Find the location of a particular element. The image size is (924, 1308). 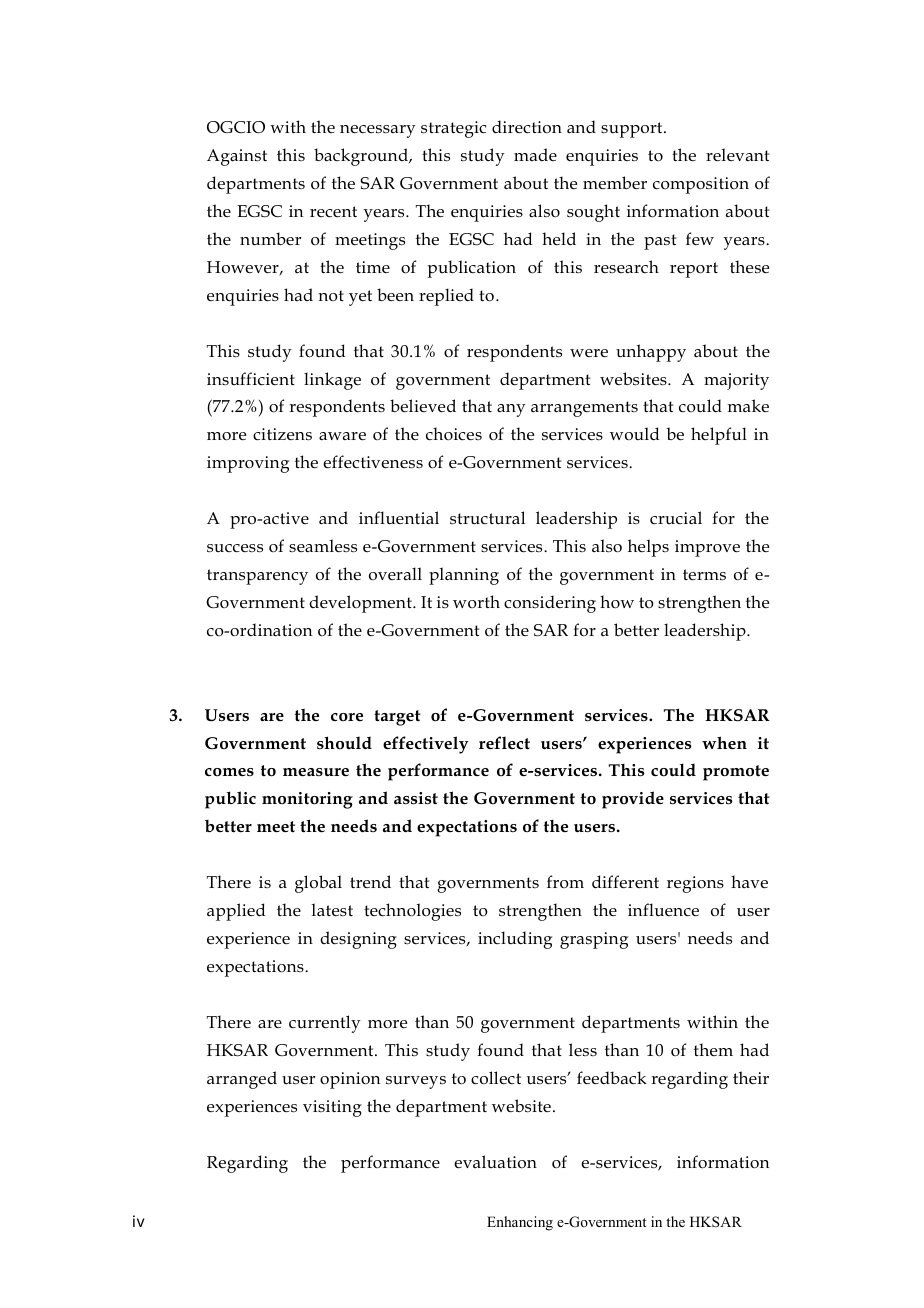

made is located at coordinates (535, 154).
